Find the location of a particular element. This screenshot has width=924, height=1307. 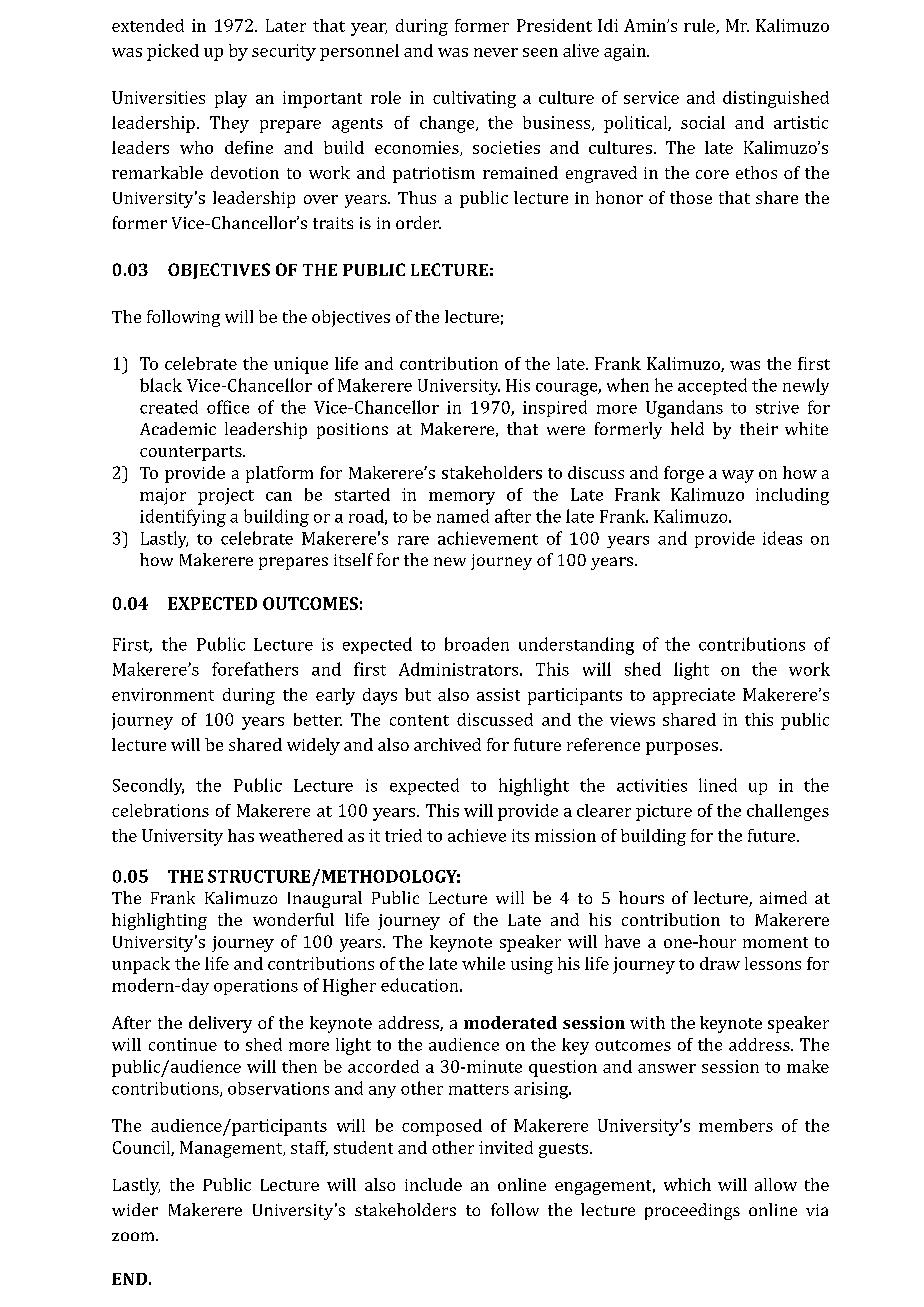

rule is located at coordinates (700, 26).
